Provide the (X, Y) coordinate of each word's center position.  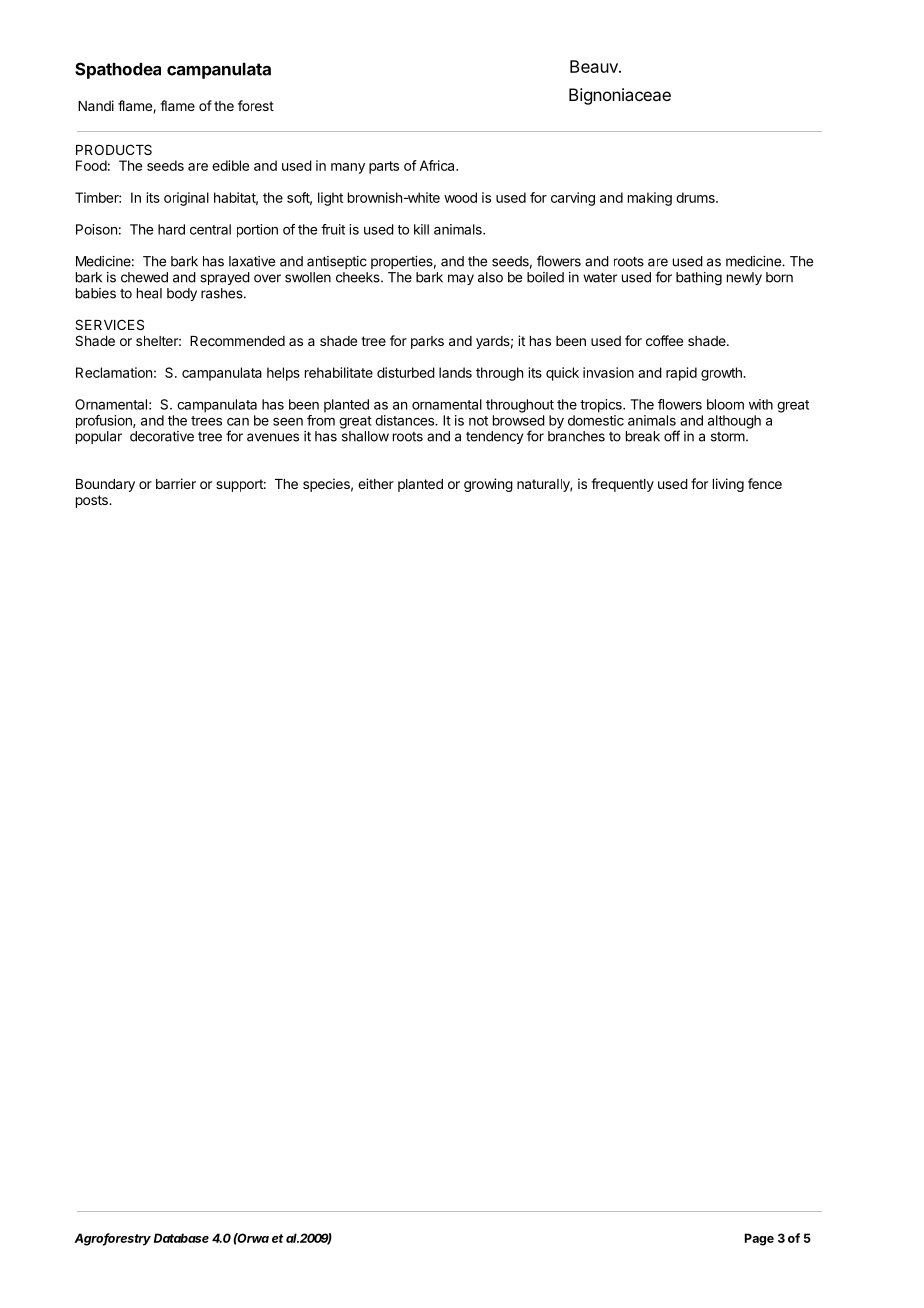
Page (759, 1239)
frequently (622, 485)
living (728, 485)
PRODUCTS (114, 149)
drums (696, 197)
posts (93, 501)
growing (488, 485)
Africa (438, 165)
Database (181, 1238)
